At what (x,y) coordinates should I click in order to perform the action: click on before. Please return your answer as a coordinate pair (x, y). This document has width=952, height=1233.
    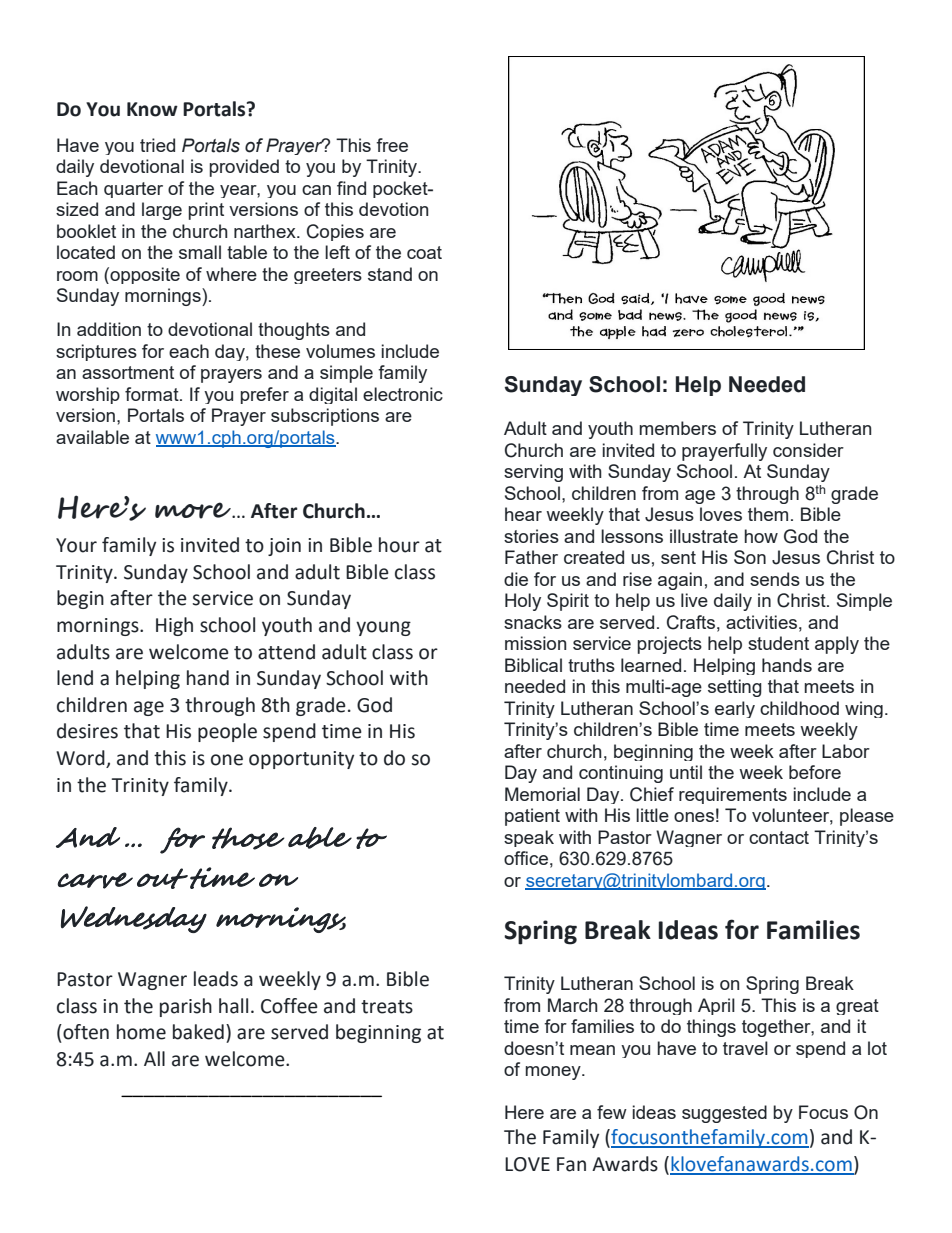
    Looking at the image, I should click on (815, 772).
